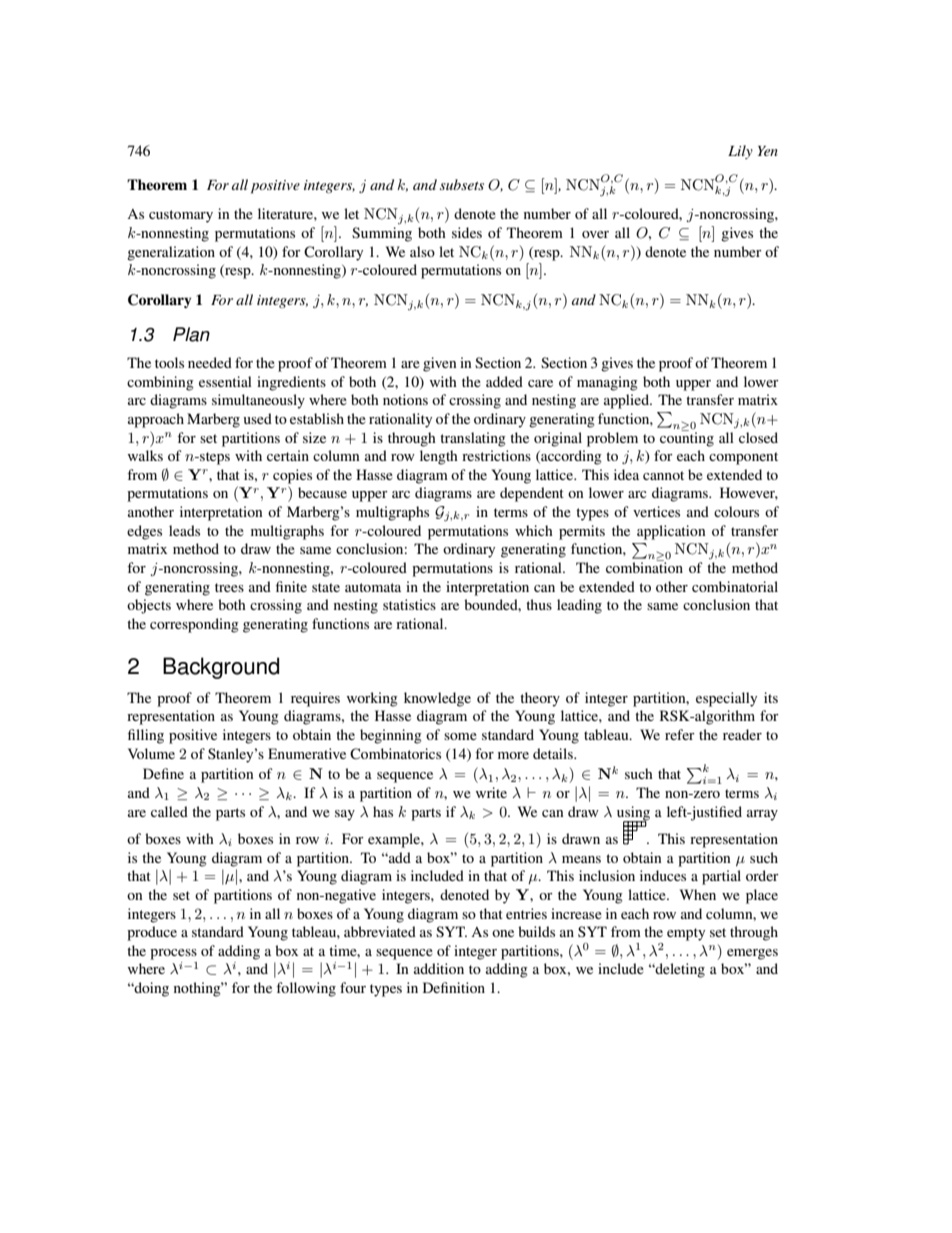 Image resolution: width=952 pixels, height=1233 pixels. Describe the element at coordinates (462, 184) in the screenshot. I see `subsets` at that location.
